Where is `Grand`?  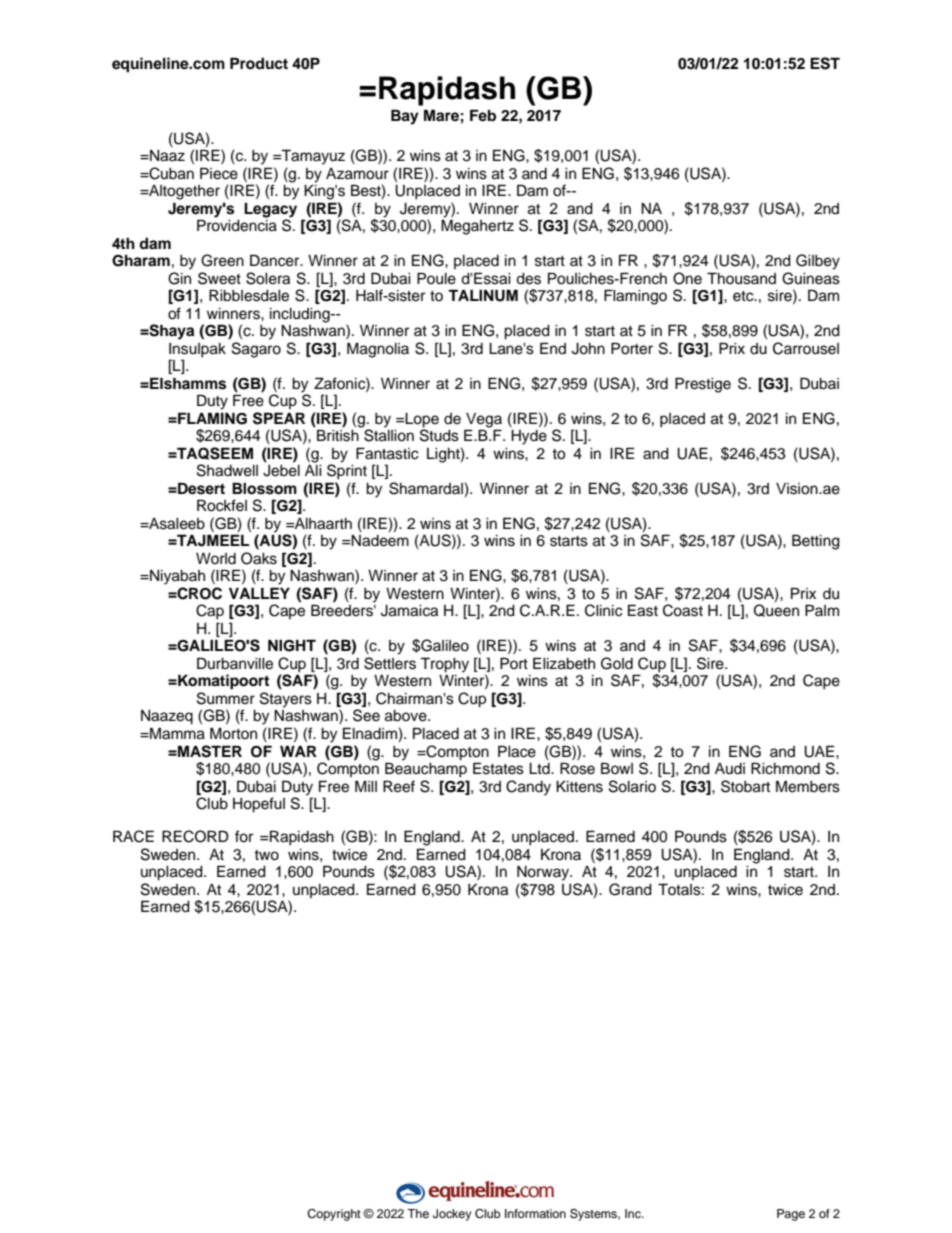 Grand is located at coordinates (630, 889).
